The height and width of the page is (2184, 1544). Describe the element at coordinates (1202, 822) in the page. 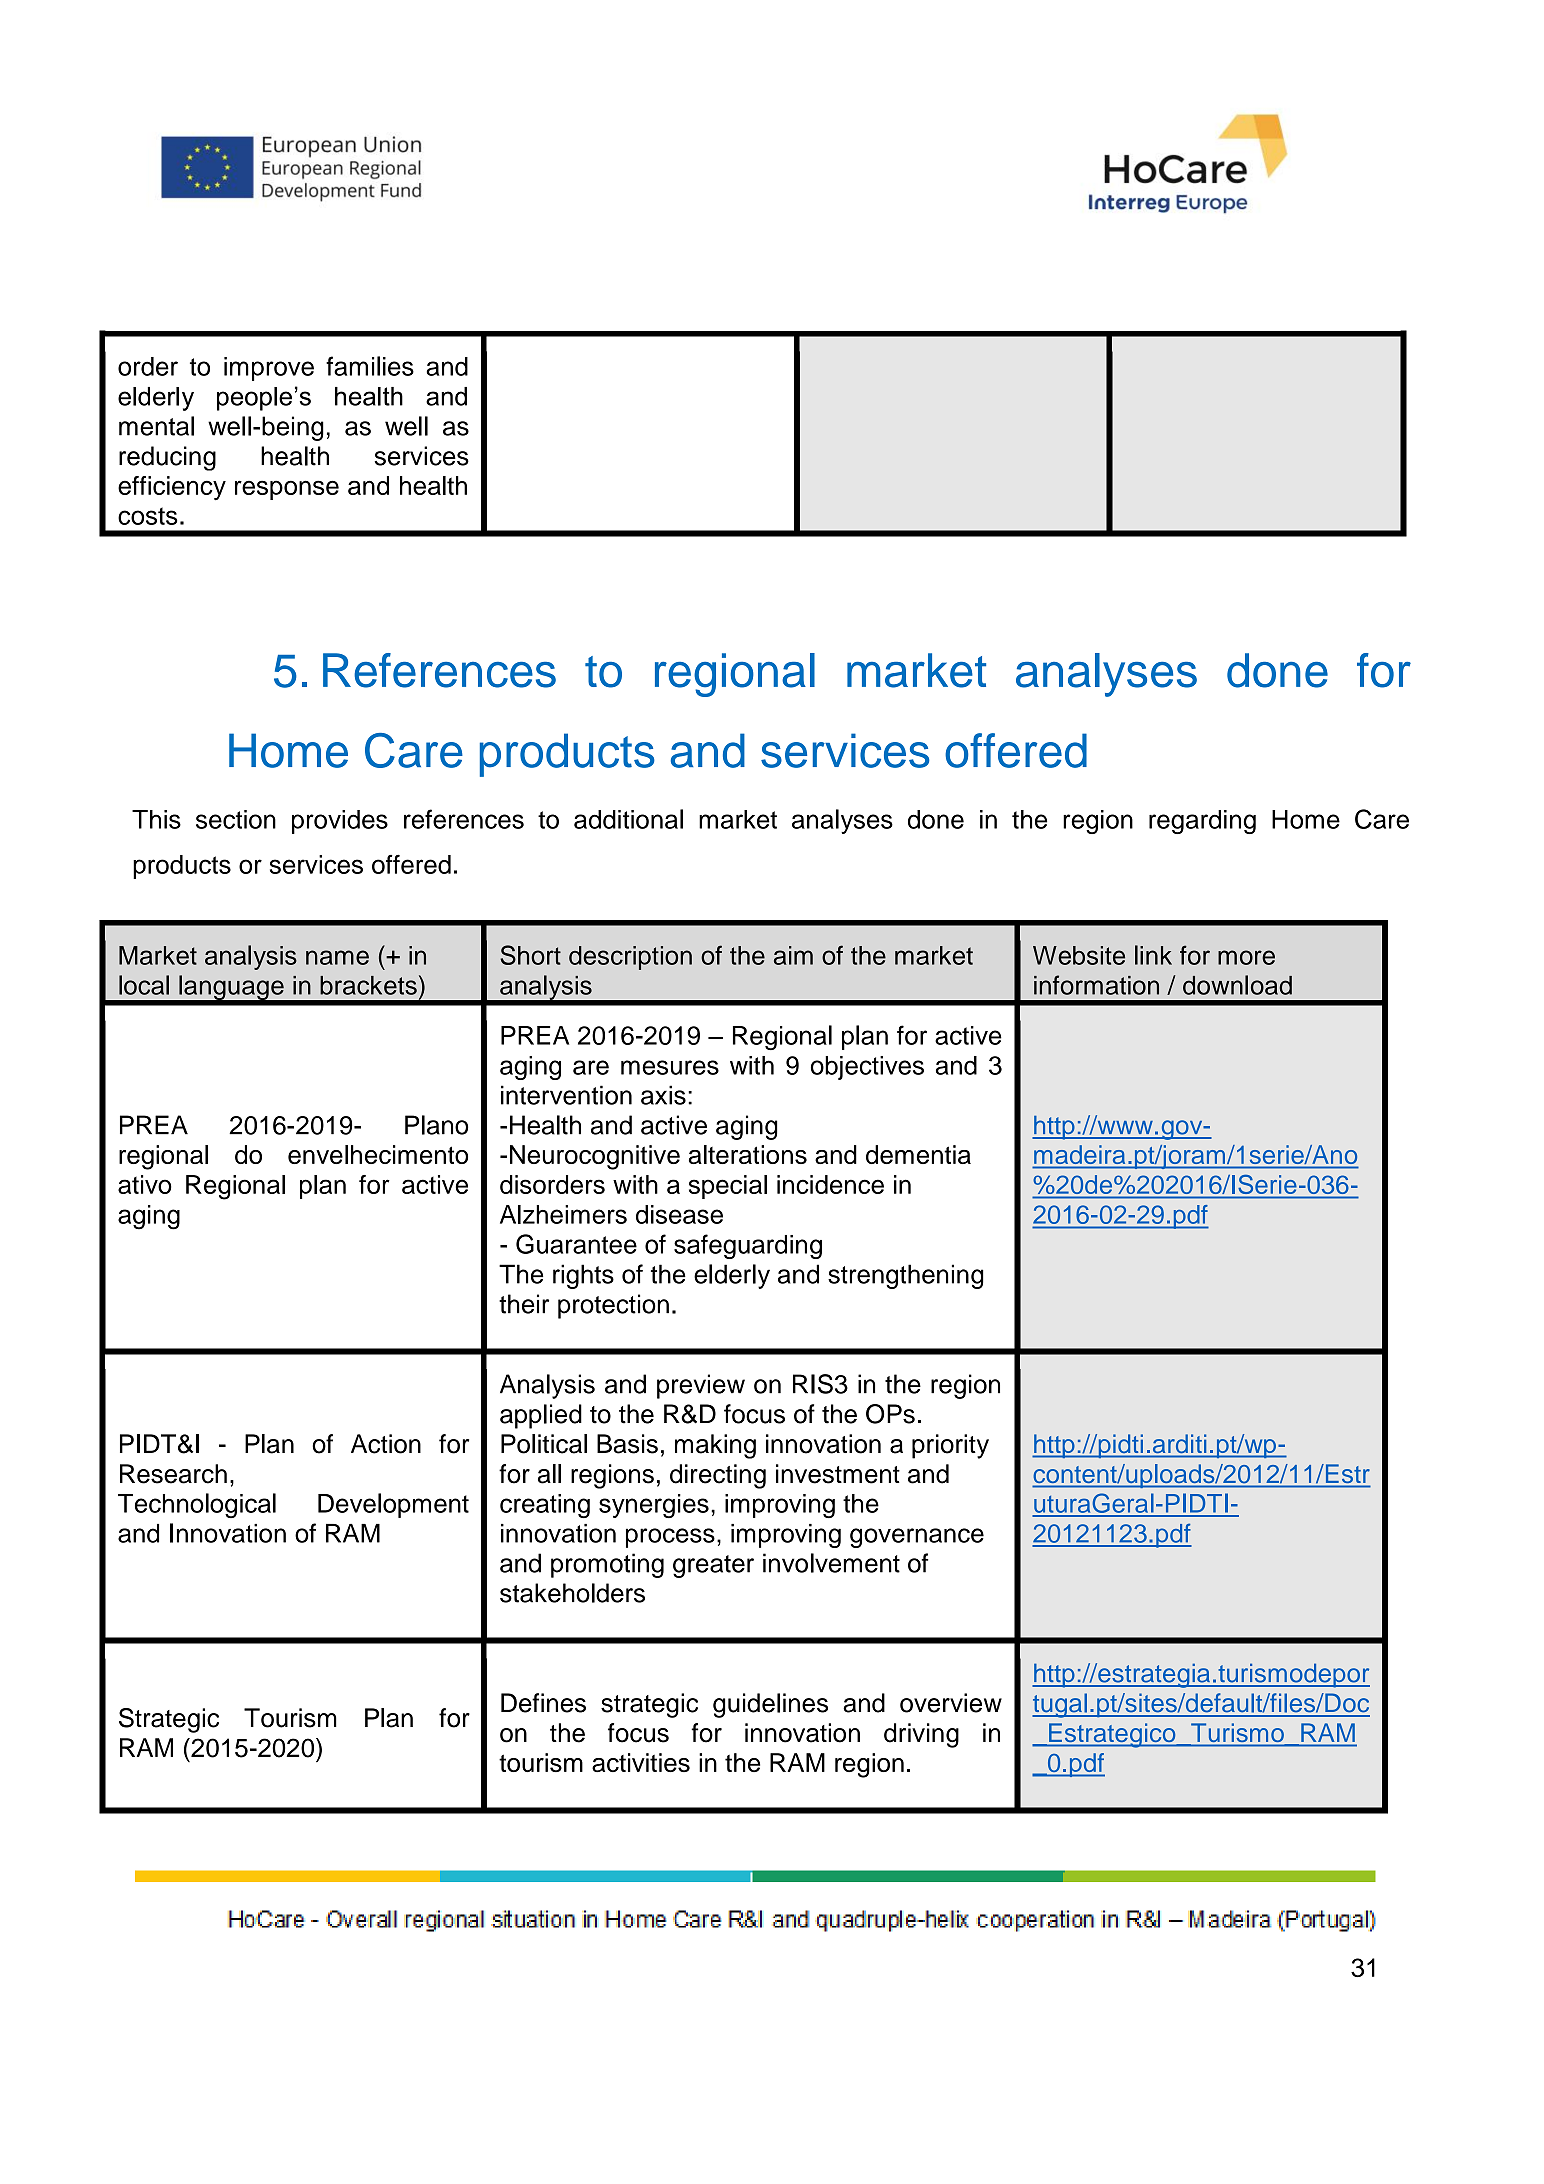

I see `regarding` at that location.
